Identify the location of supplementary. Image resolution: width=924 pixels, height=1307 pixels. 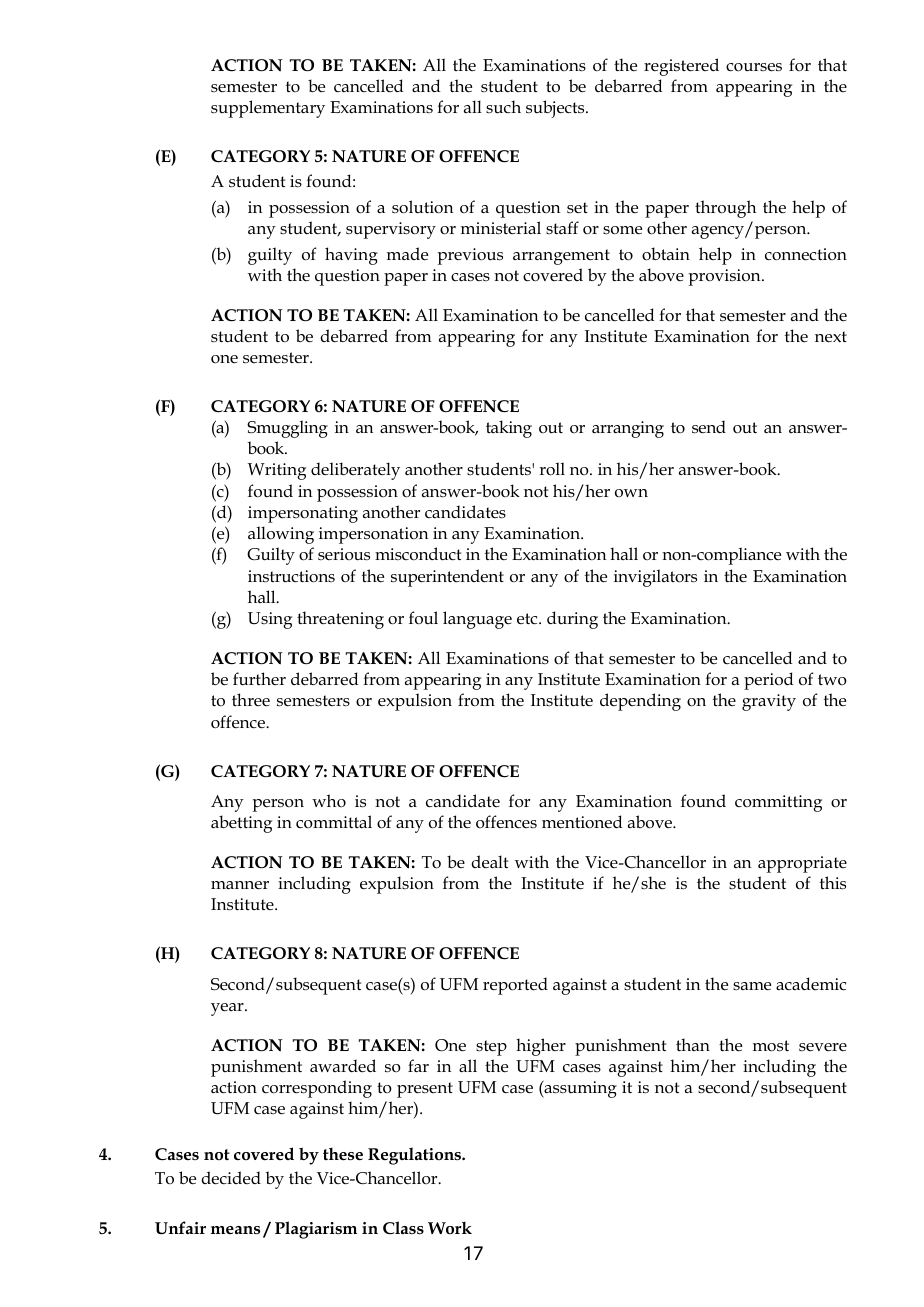
(268, 109).
